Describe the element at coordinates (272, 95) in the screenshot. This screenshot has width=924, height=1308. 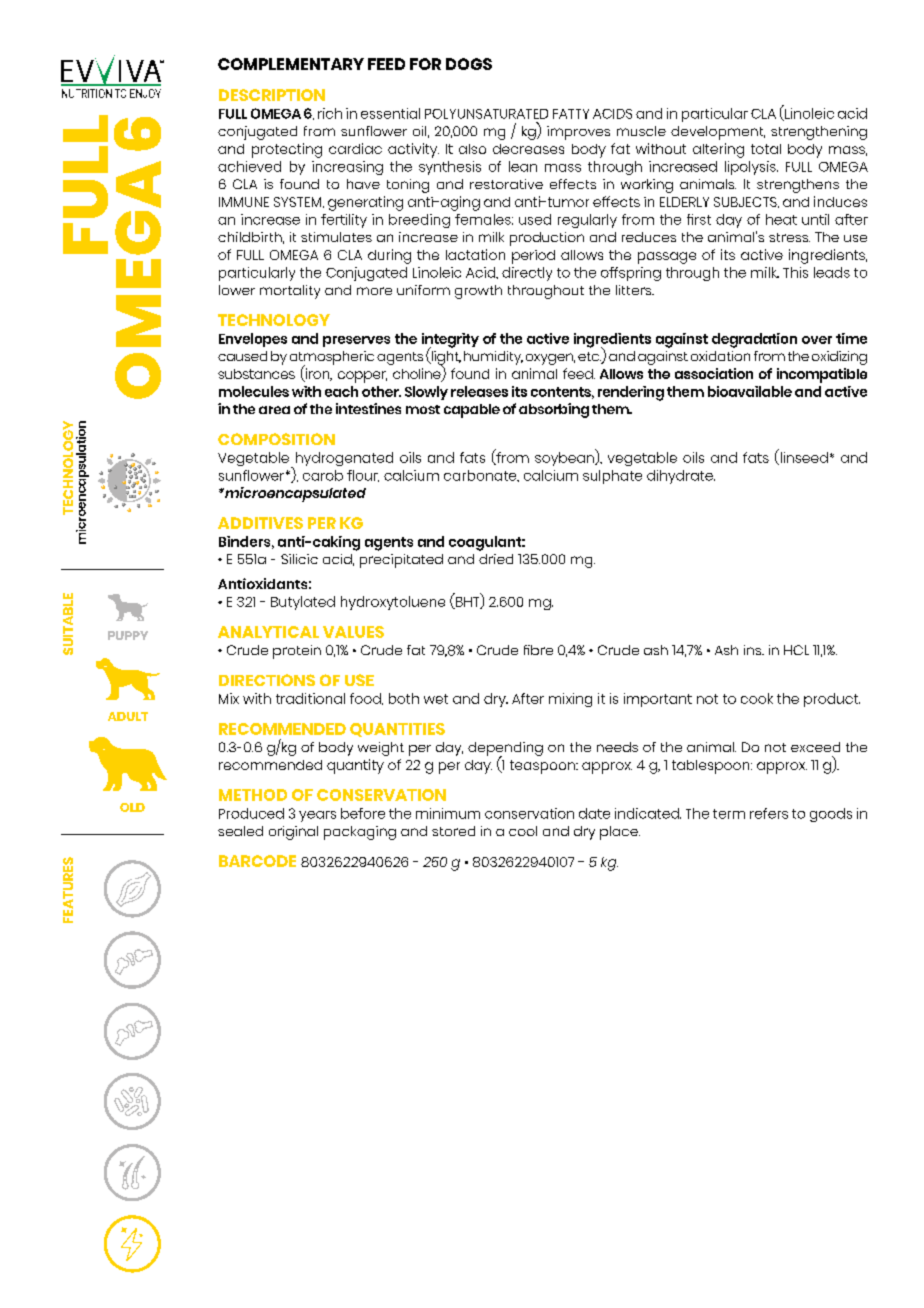
I see `DESCRIPTION` at that location.
